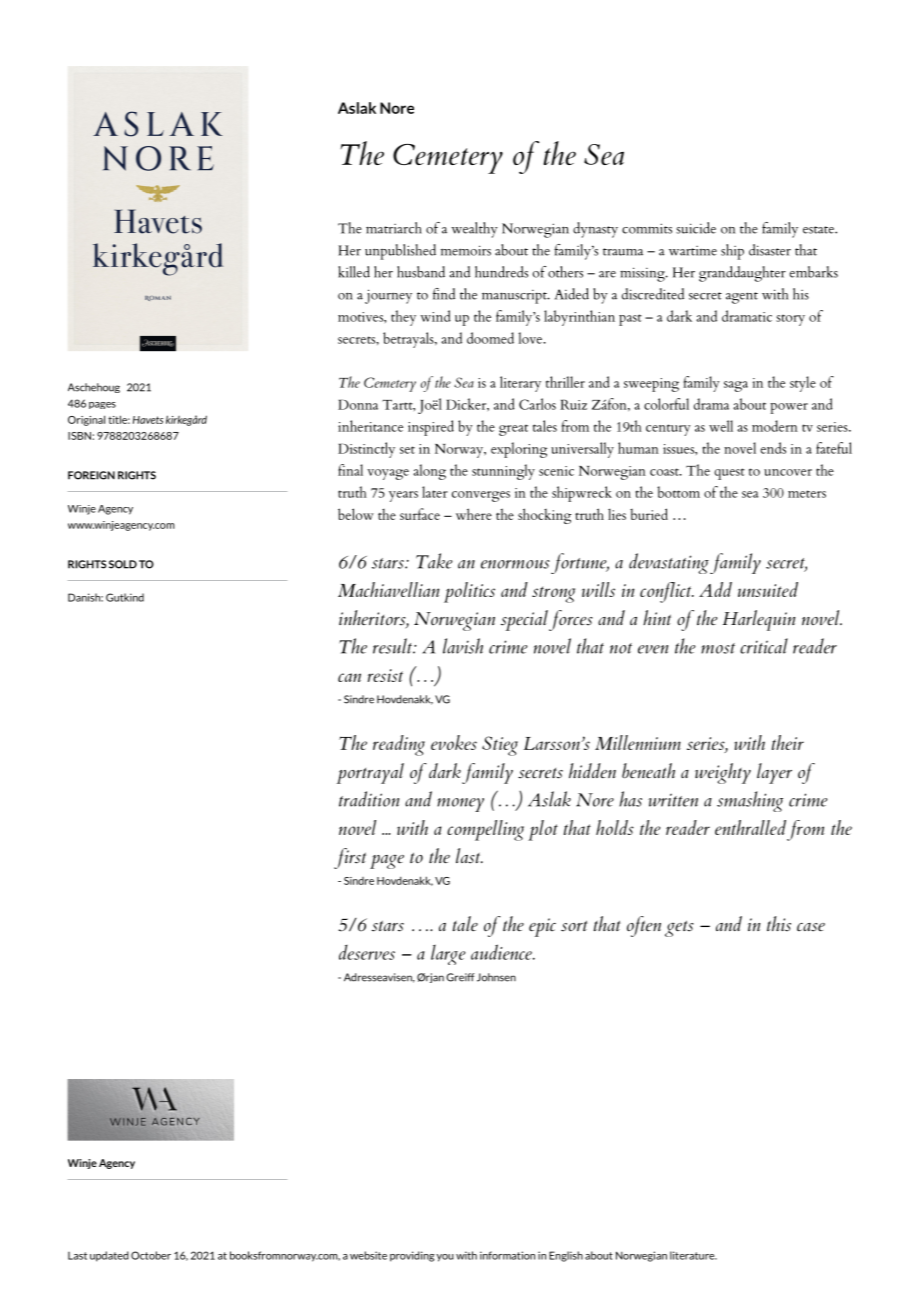 This image has width=924, height=1308. What do you see at coordinates (354, 272) in the image?
I see `killed` at bounding box center [354, 272].
